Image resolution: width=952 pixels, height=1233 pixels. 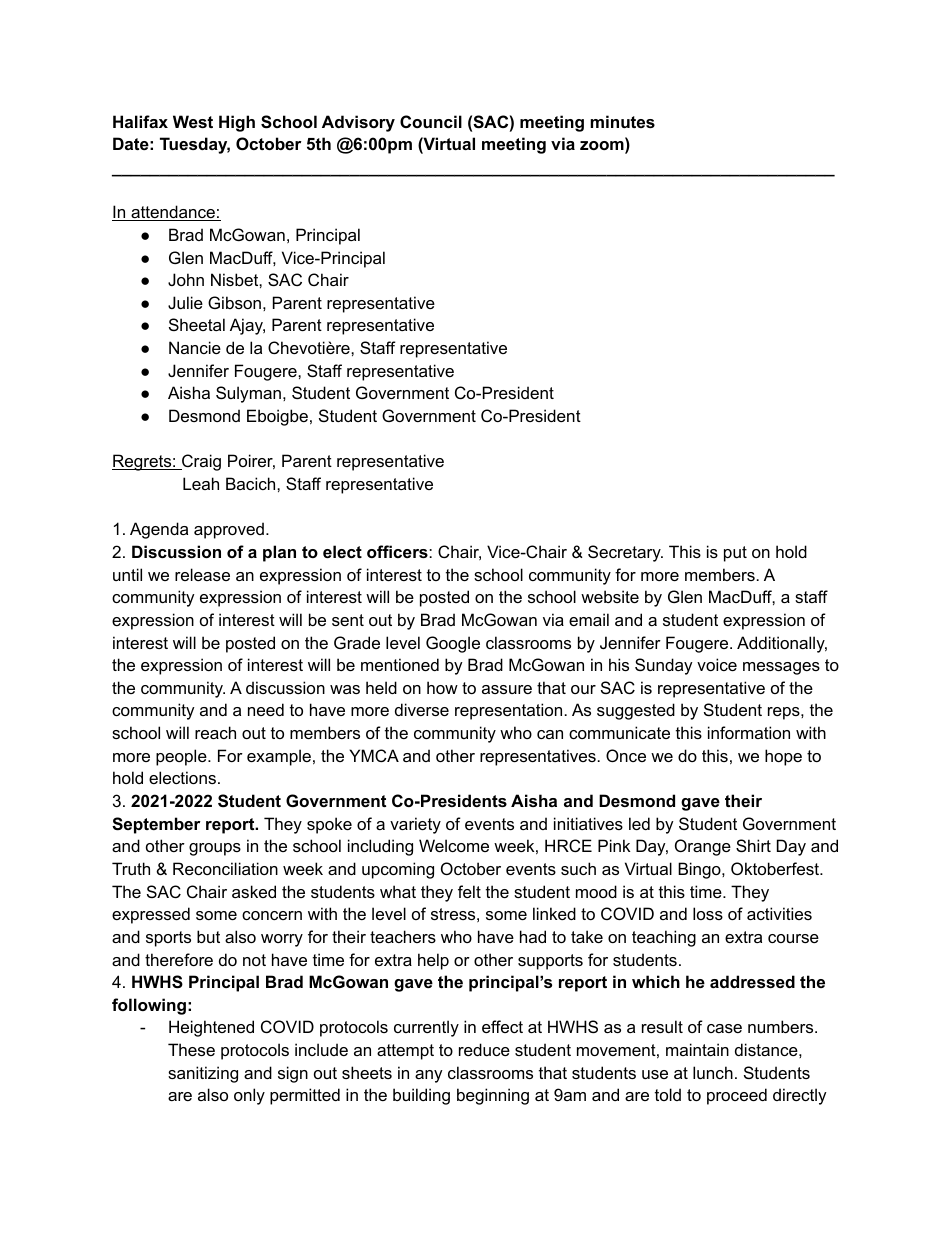 What do you see at coordinates (203, 1074) in the page?
I see `sanitizing` at bounding box center [203, 1074].
